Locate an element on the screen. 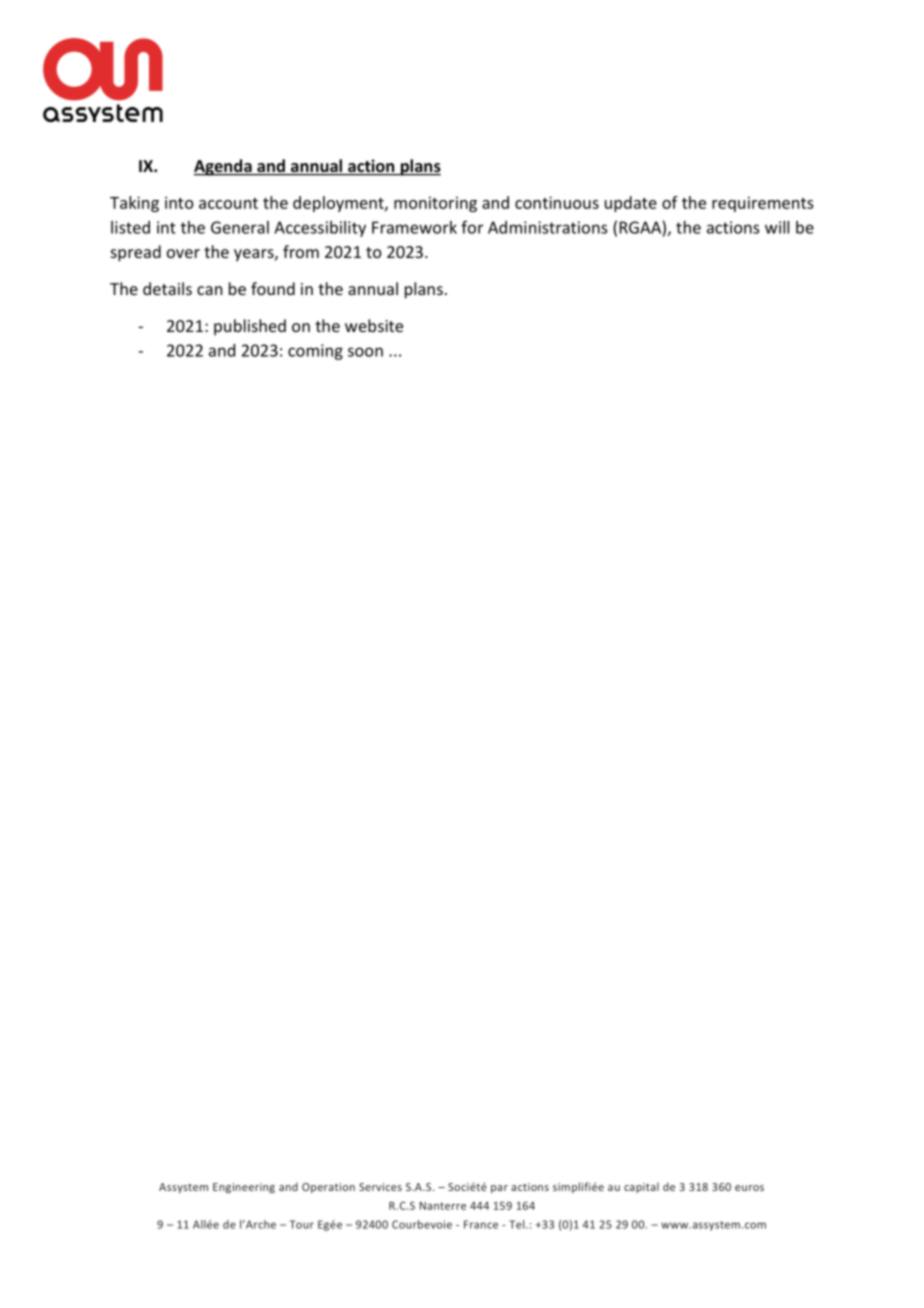  soon is located at coordinates (365, 352).
